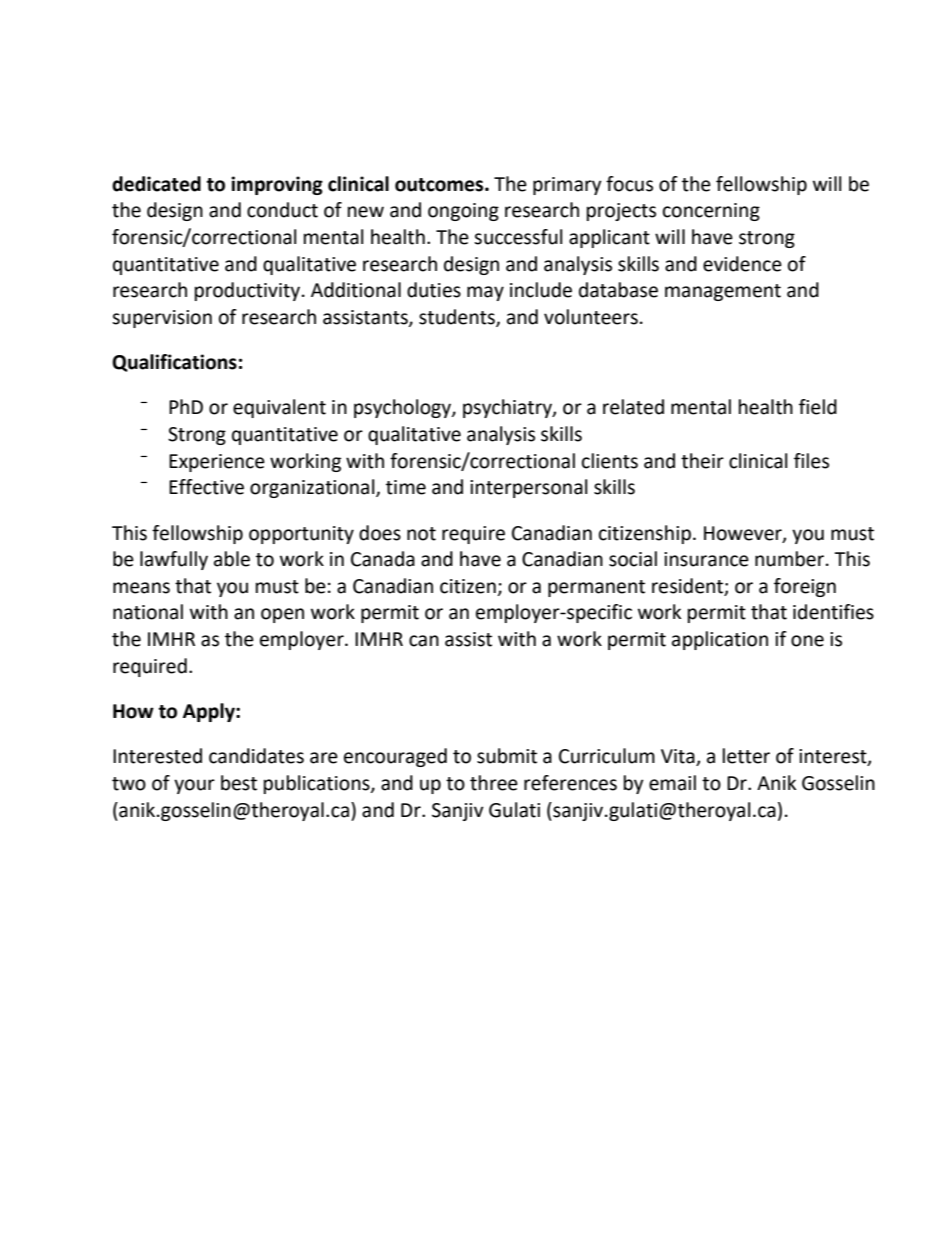 This image has height=1233, width=952. What do you see at coordinates (156, 184) in the image?
I see `dedicated` at bounding box center [156, 184].
